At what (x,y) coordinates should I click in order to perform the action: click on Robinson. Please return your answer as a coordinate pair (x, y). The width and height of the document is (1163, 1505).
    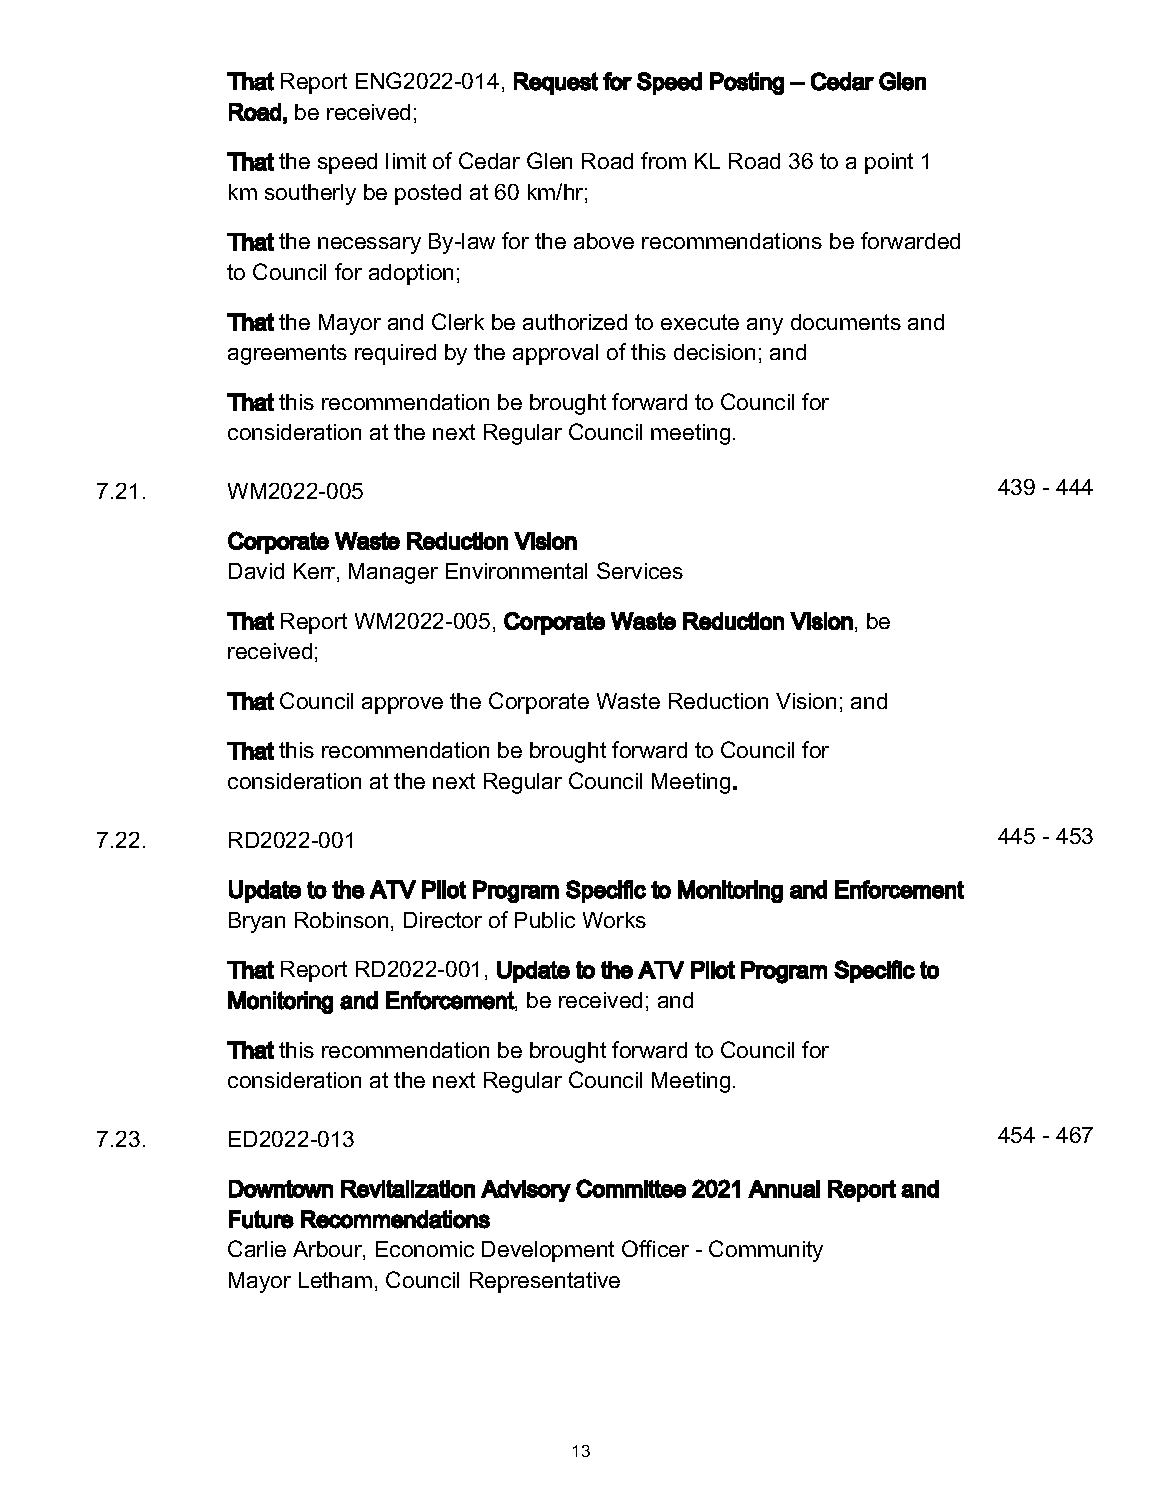
    Looking at the image, I should click on (341, 920).
